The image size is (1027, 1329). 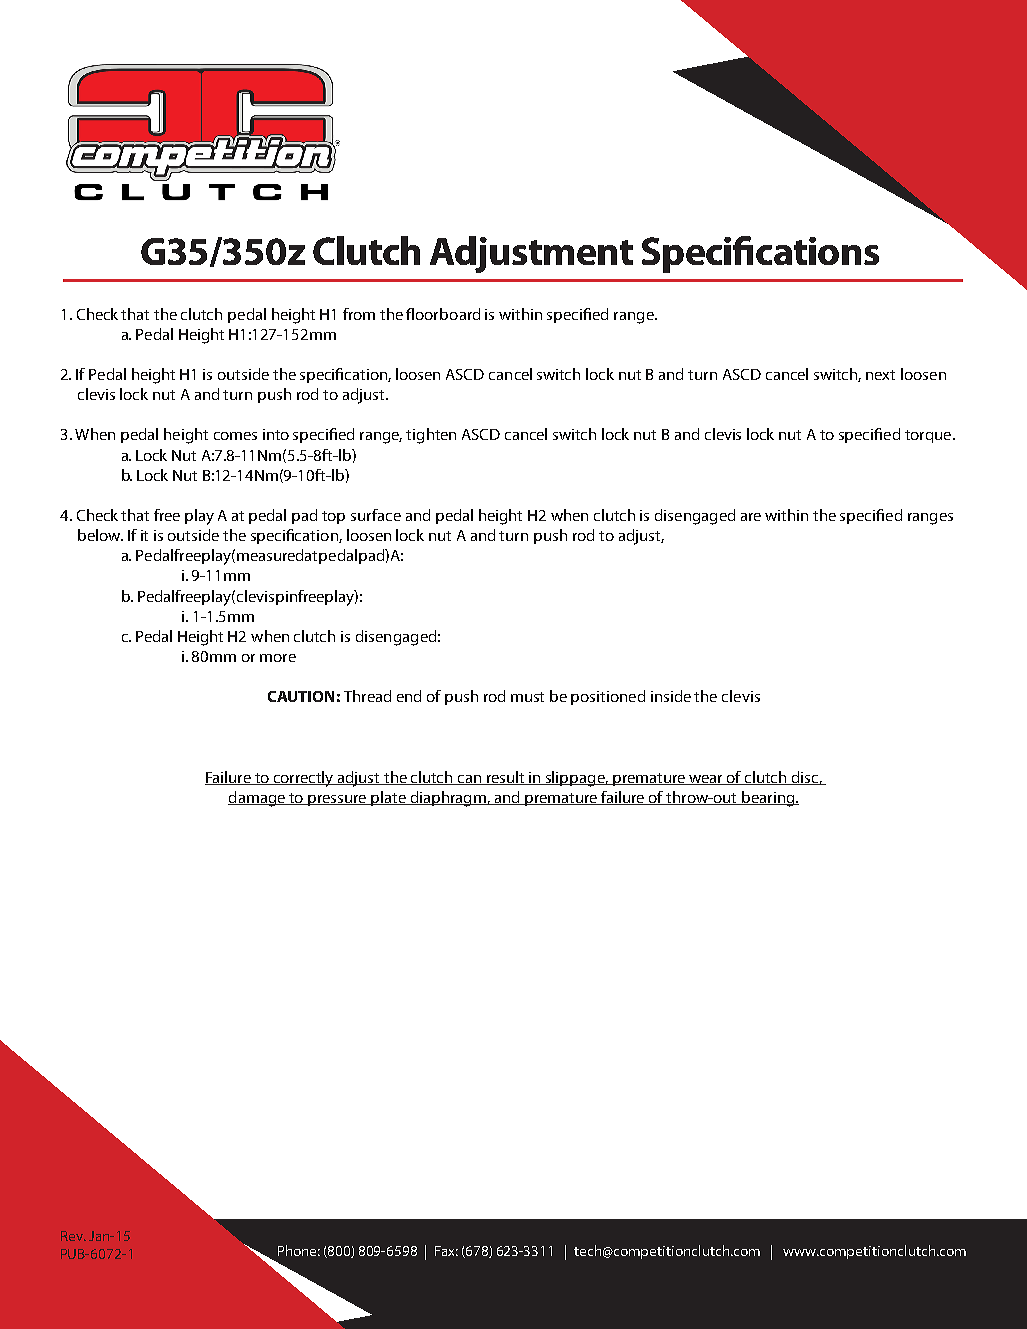 What do you see at coordinates (73, 1236) in the screenshot?
I see `Rev` at bounding box center [73, 1236].
